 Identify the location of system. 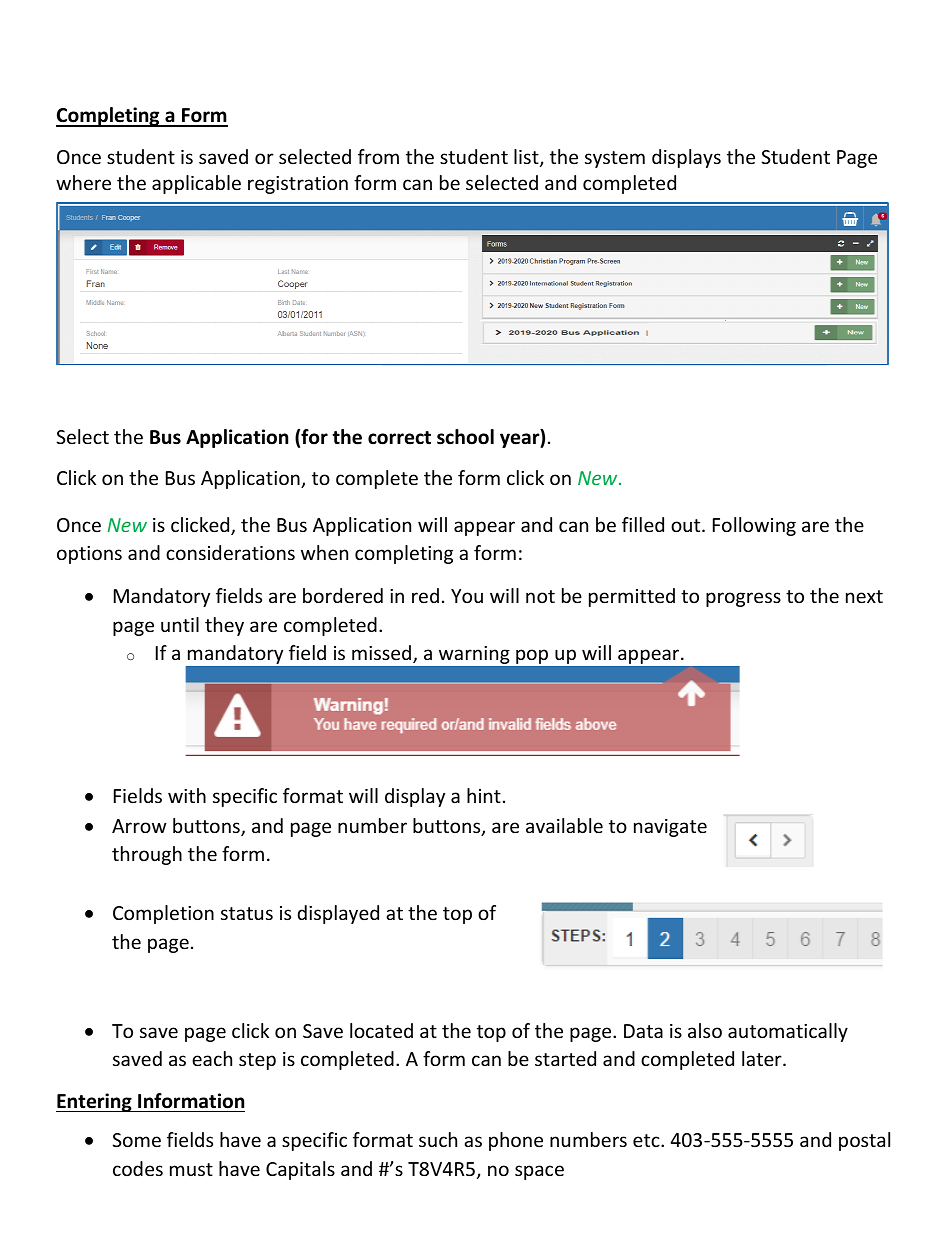
(615, 159).
